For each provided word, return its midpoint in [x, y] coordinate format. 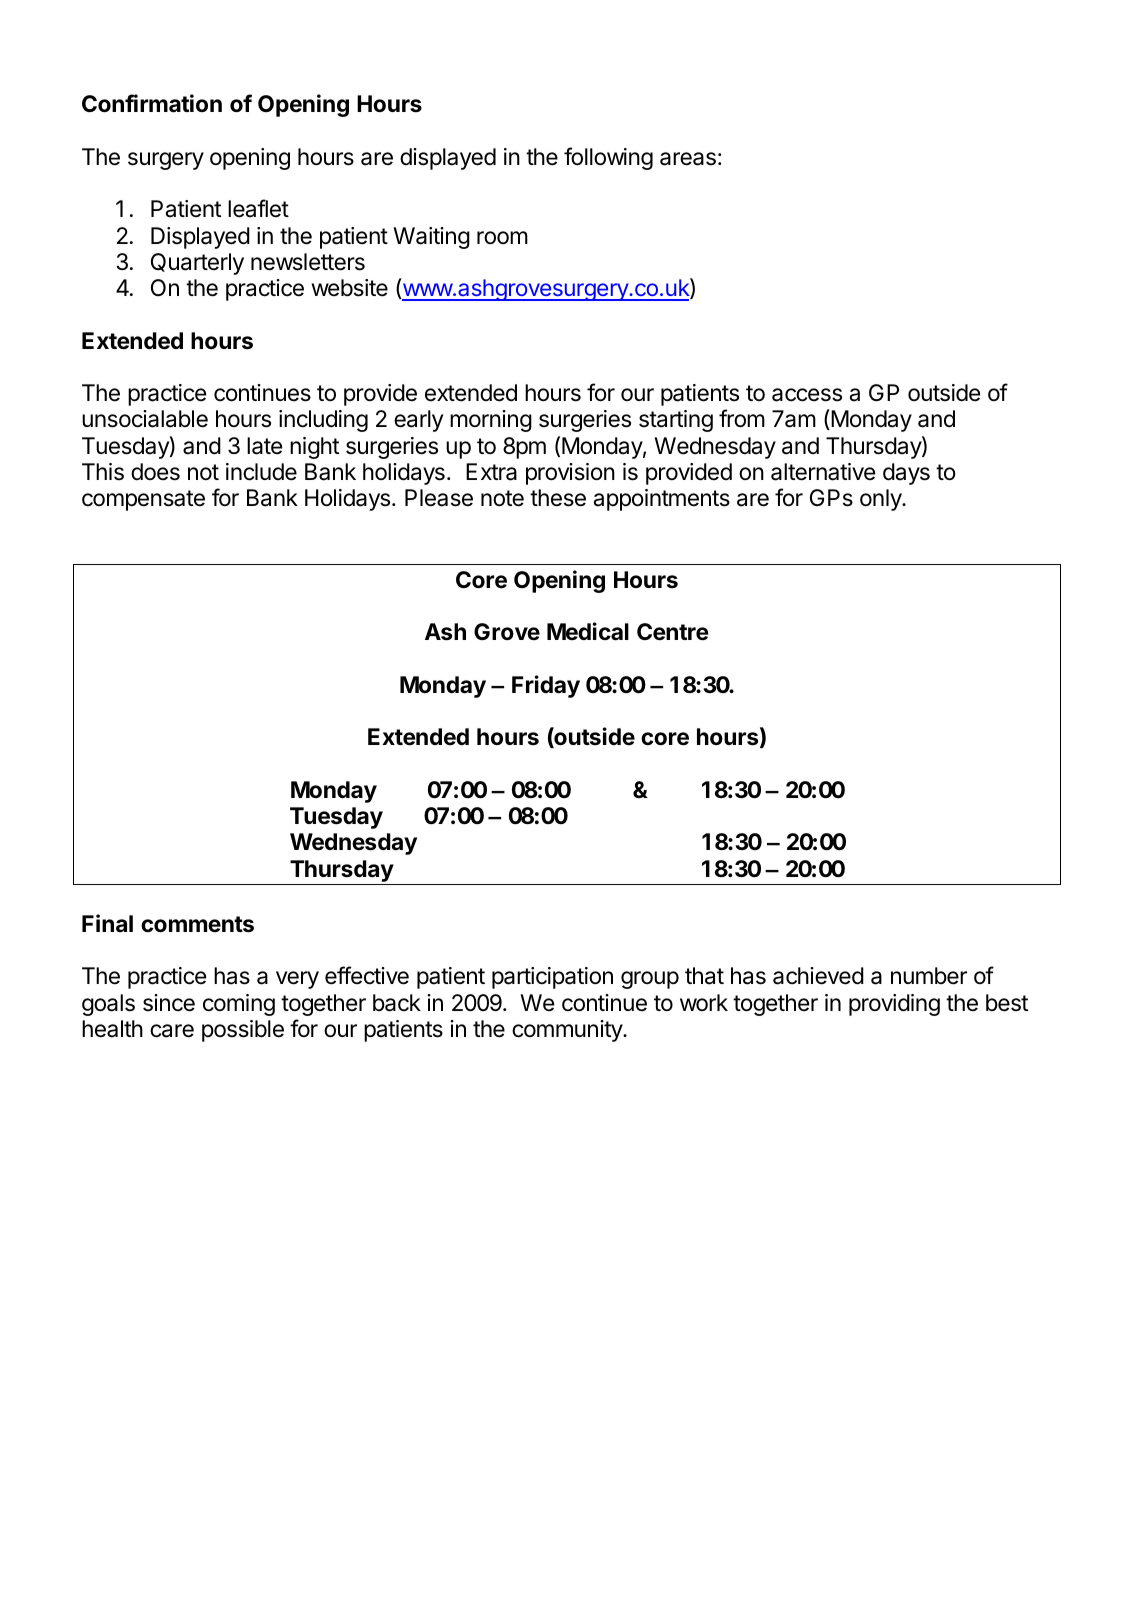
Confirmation [152, 103]
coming [239, 1005]
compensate [143, 500]
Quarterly [197, 264]
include [261, 472]
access [807, 395]
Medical [588, 631]
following [608, 158]
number [929, 976]
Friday [546, 686]
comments [197, 924]
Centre [673, 632]
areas [688, 159]
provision [570, 474]
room [502, 238]
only [881, 500]
